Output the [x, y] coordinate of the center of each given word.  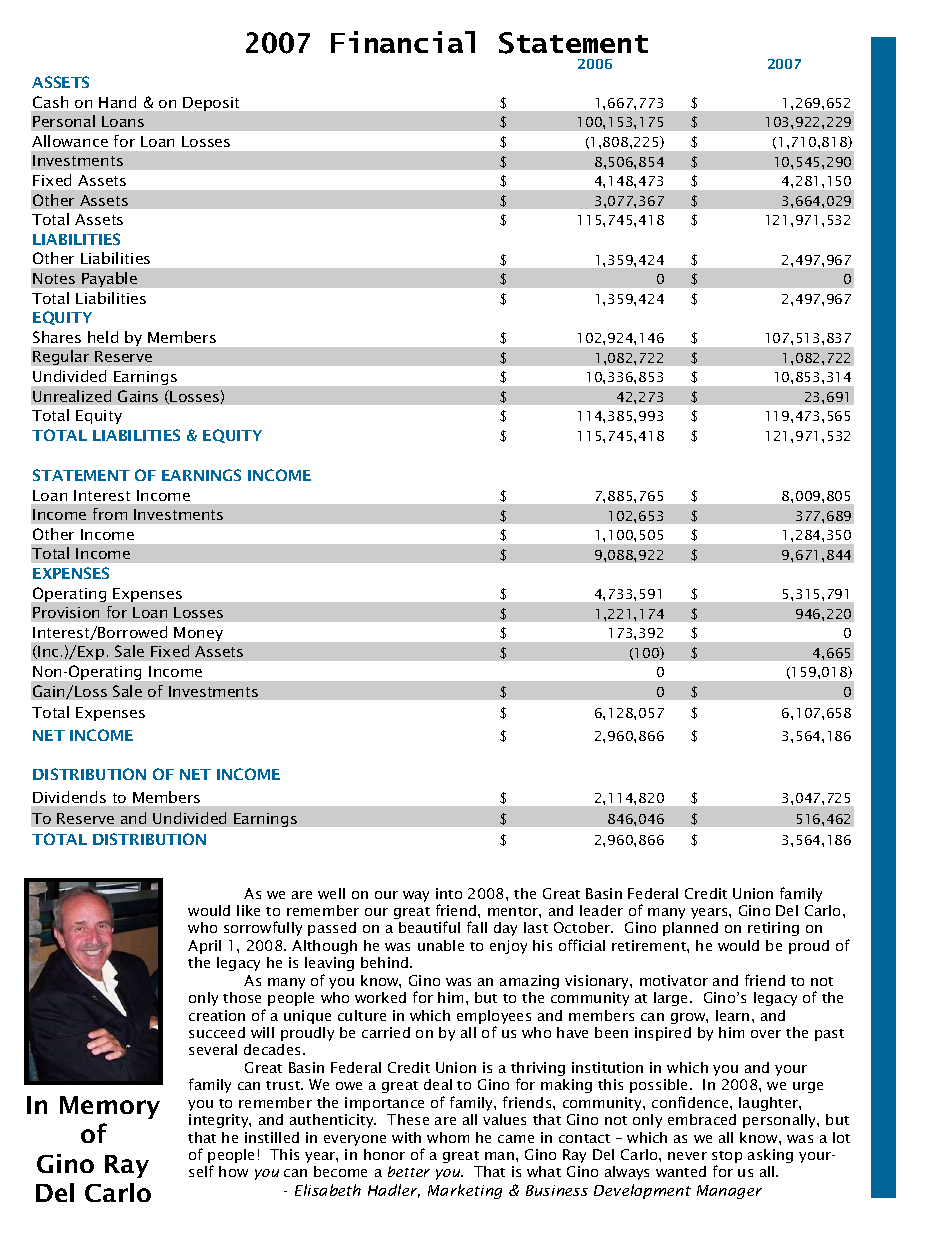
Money [198, 634]
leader [601, 910]
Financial [403, 42]
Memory [110, 1107]
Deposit [211, 104]
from [110, 514]
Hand [117, 102]
